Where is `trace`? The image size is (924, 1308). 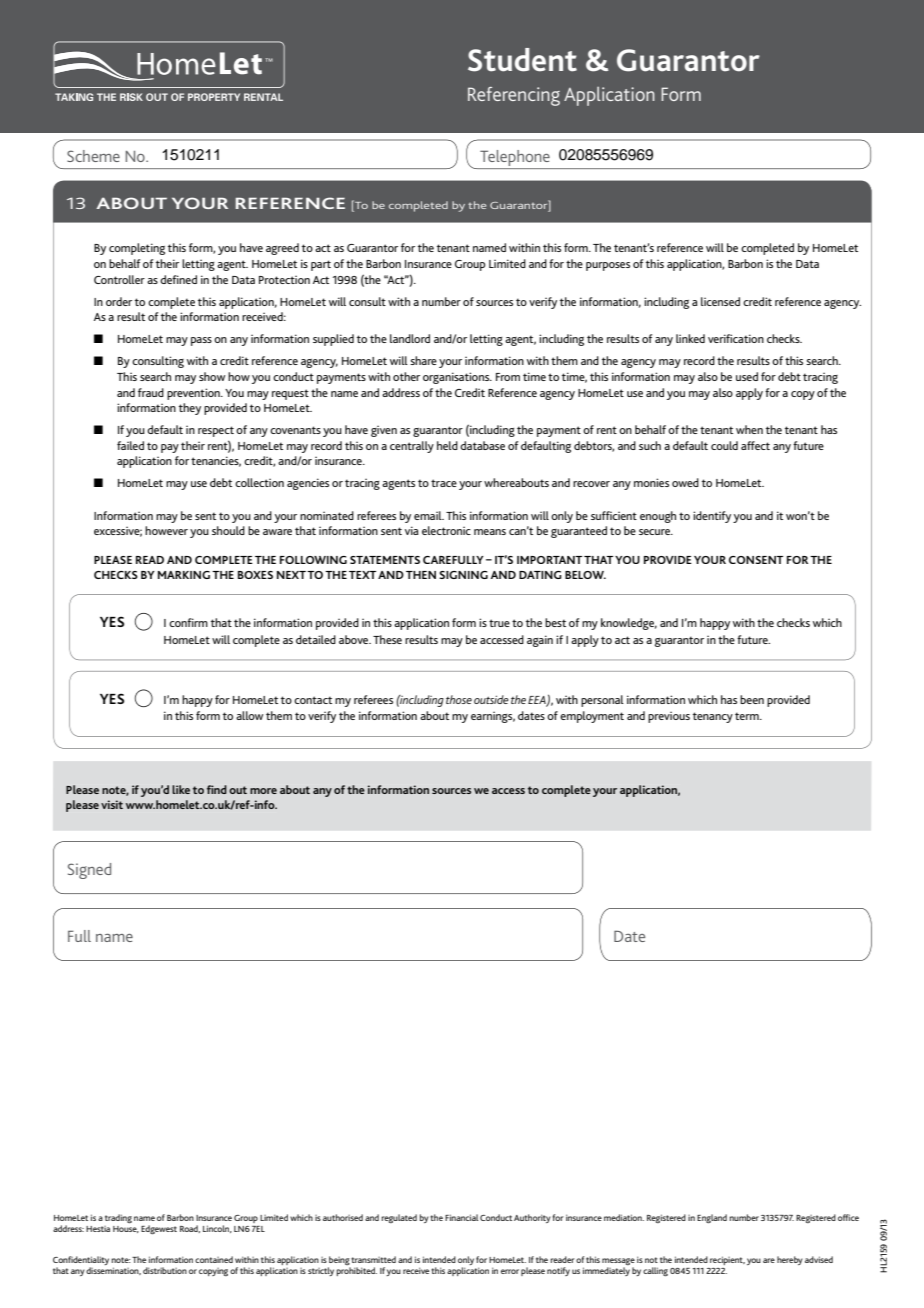 trace is located at coordinates (444, 483).
